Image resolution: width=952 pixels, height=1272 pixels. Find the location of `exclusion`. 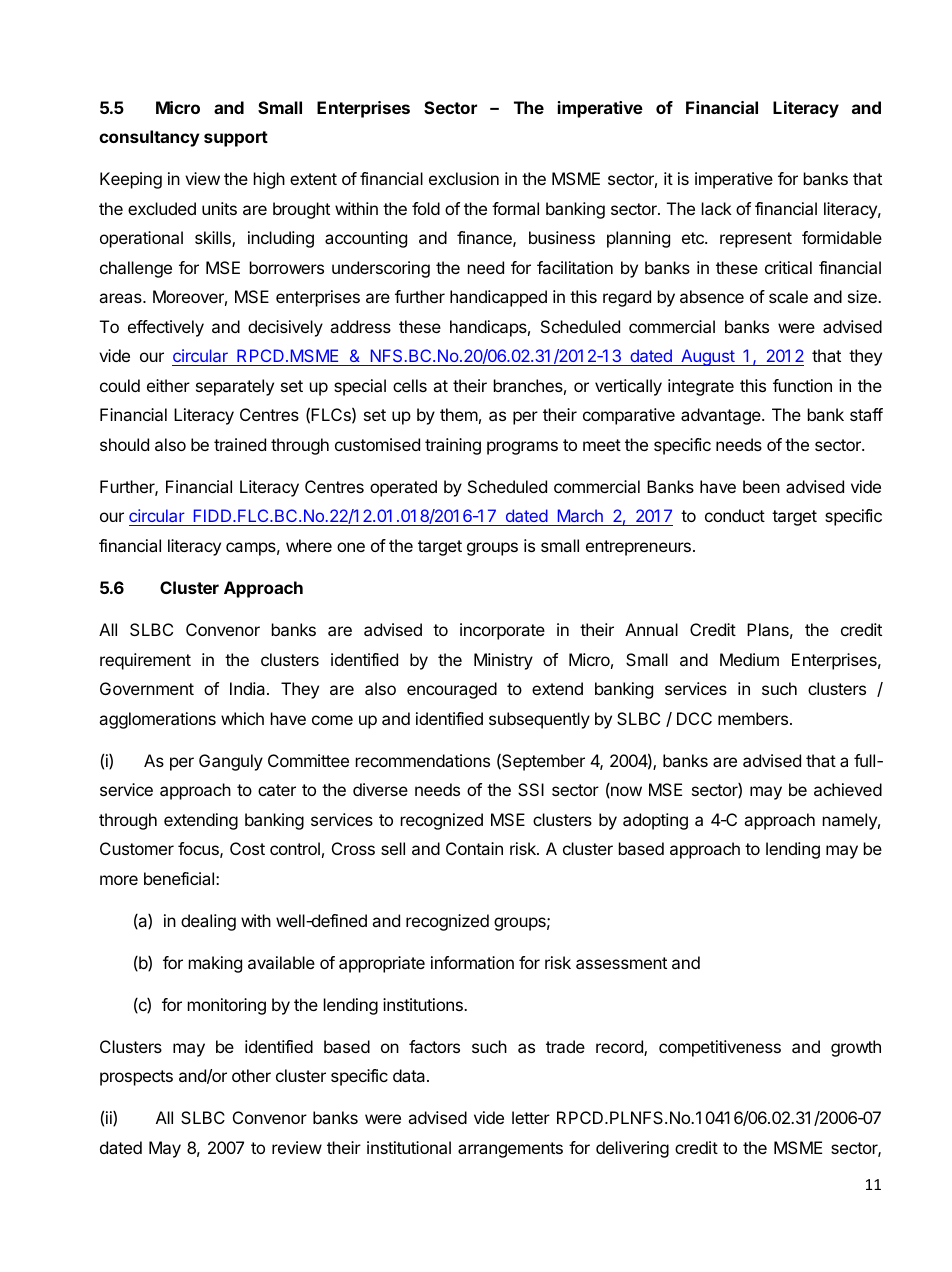

exclusion is located at coordinates (464, 178).
